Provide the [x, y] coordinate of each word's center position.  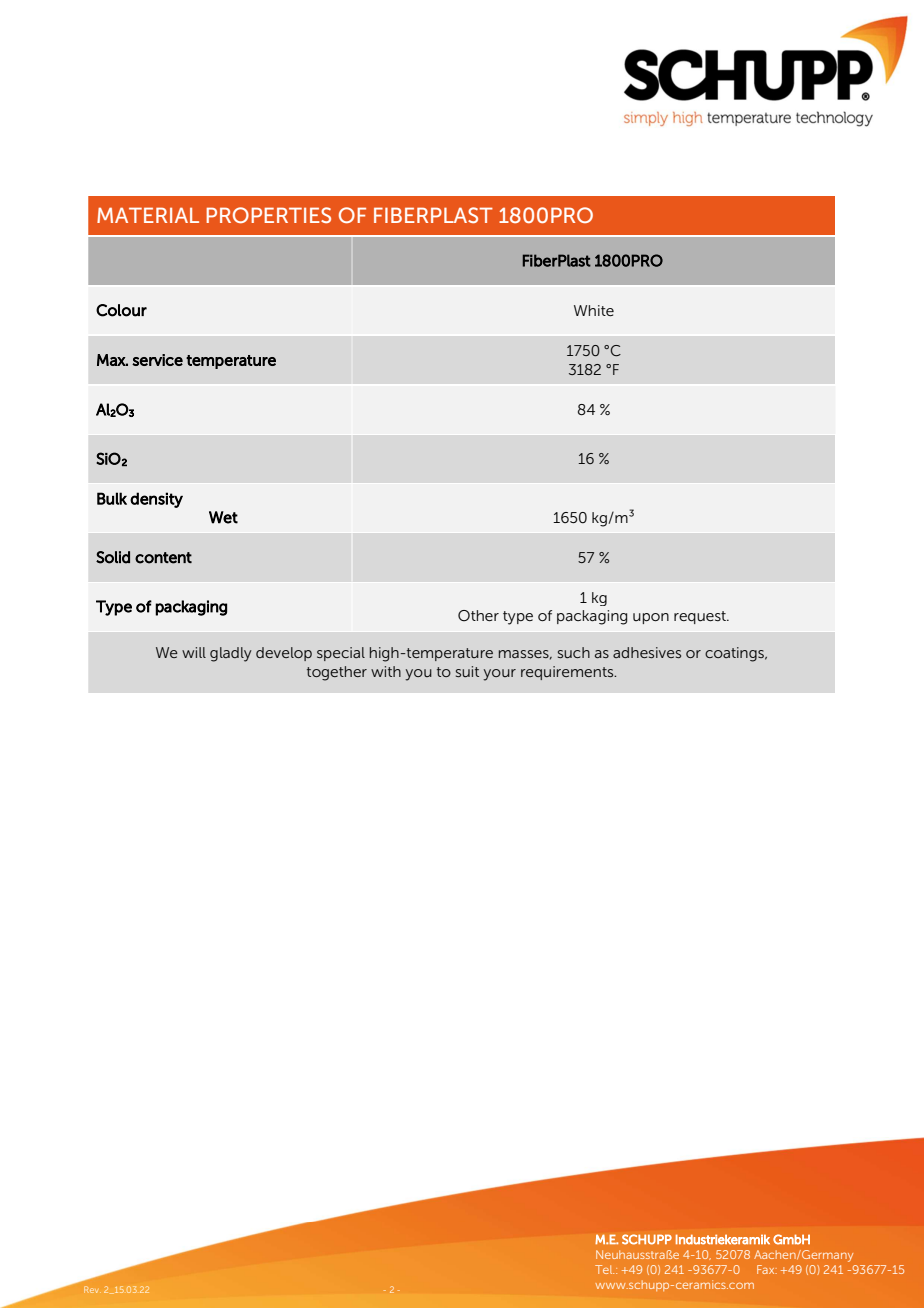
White [594, 311]
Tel [604, 1269]
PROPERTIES [268, 215]
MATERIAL [148, 215]
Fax [767, 1269]
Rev [92, 1289]
